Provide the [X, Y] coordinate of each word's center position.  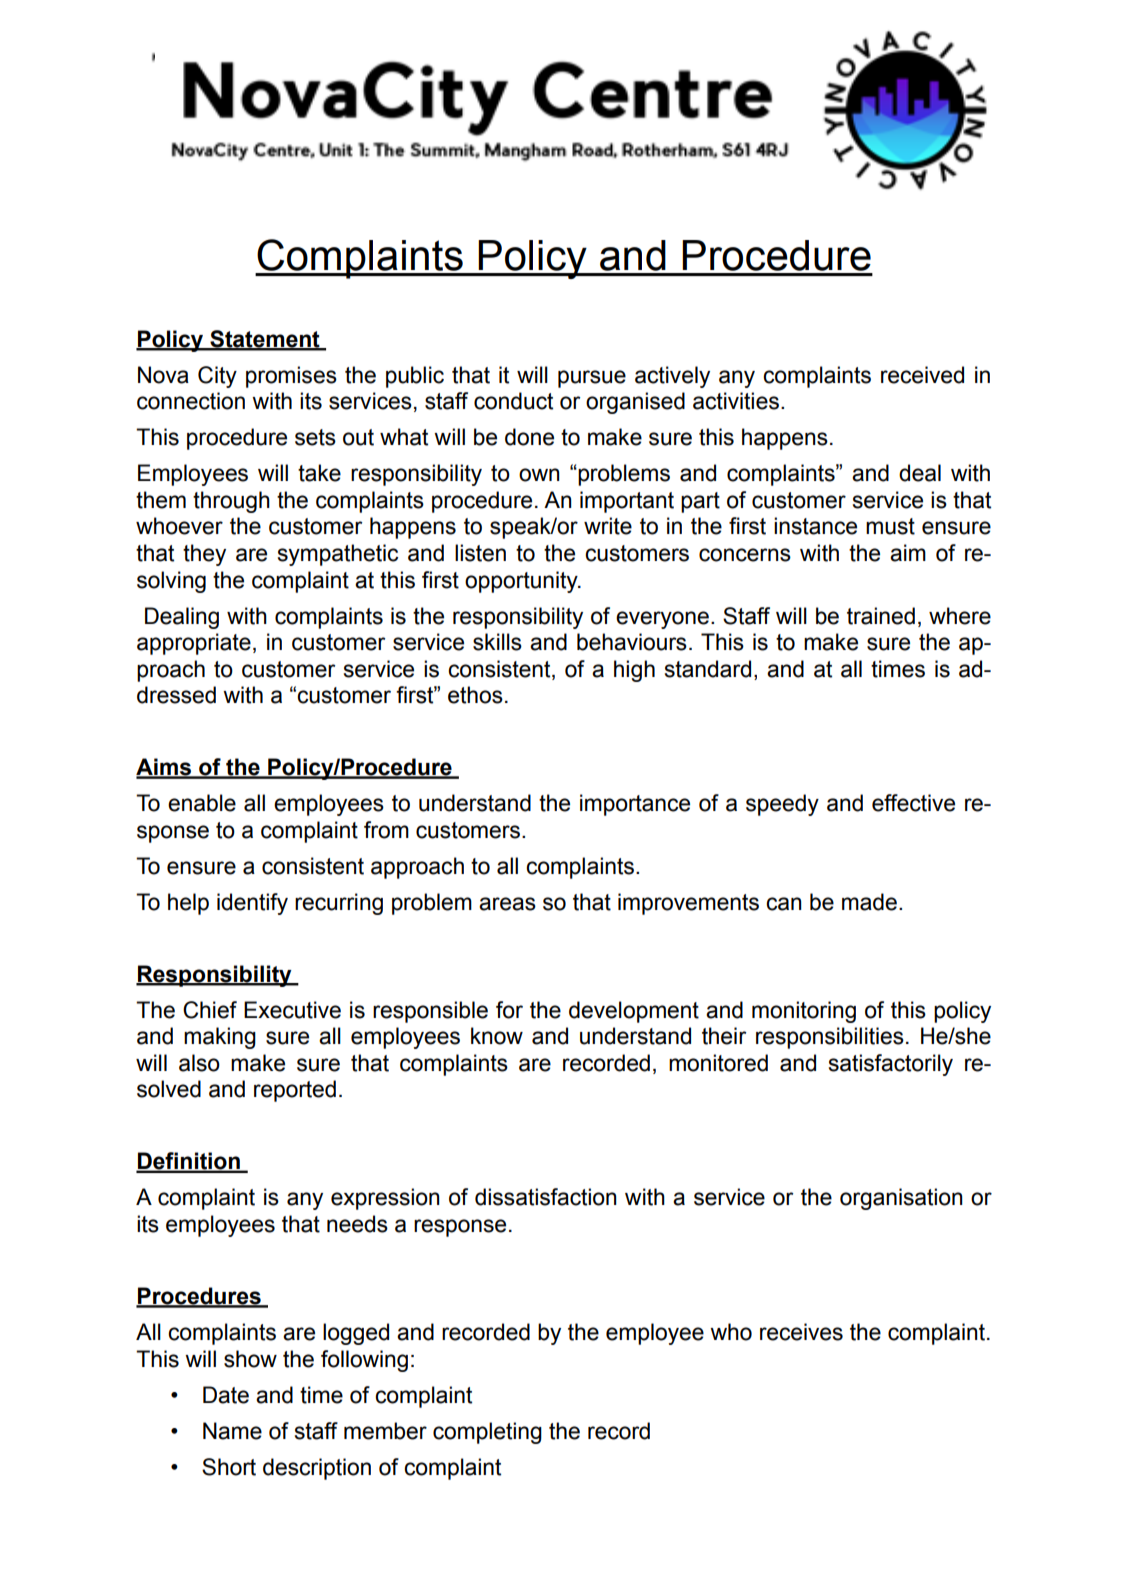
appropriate [194, 644]
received [922, 375]
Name [232, 1431]
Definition [189, 1162]
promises [291, 377]
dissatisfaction [546, 1197]
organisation [901, 1199]
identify [252, 904]
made [869, 902]
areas [507, 904]
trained [881, 616]
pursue [592, 379]
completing [487, 1433]
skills [497, 642]
